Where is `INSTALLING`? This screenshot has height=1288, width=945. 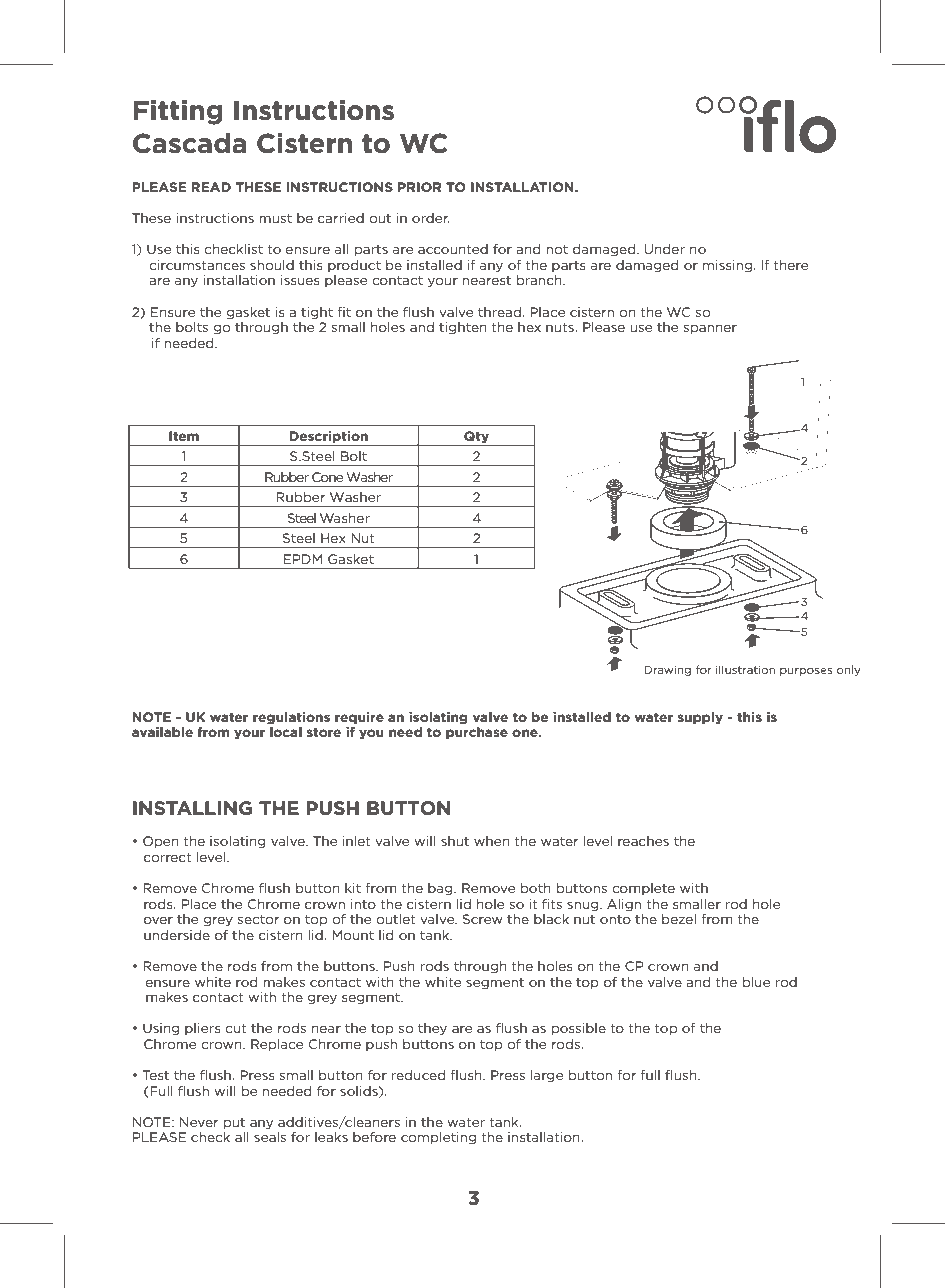 INSTALLING is located at coordinates (192, 808).
